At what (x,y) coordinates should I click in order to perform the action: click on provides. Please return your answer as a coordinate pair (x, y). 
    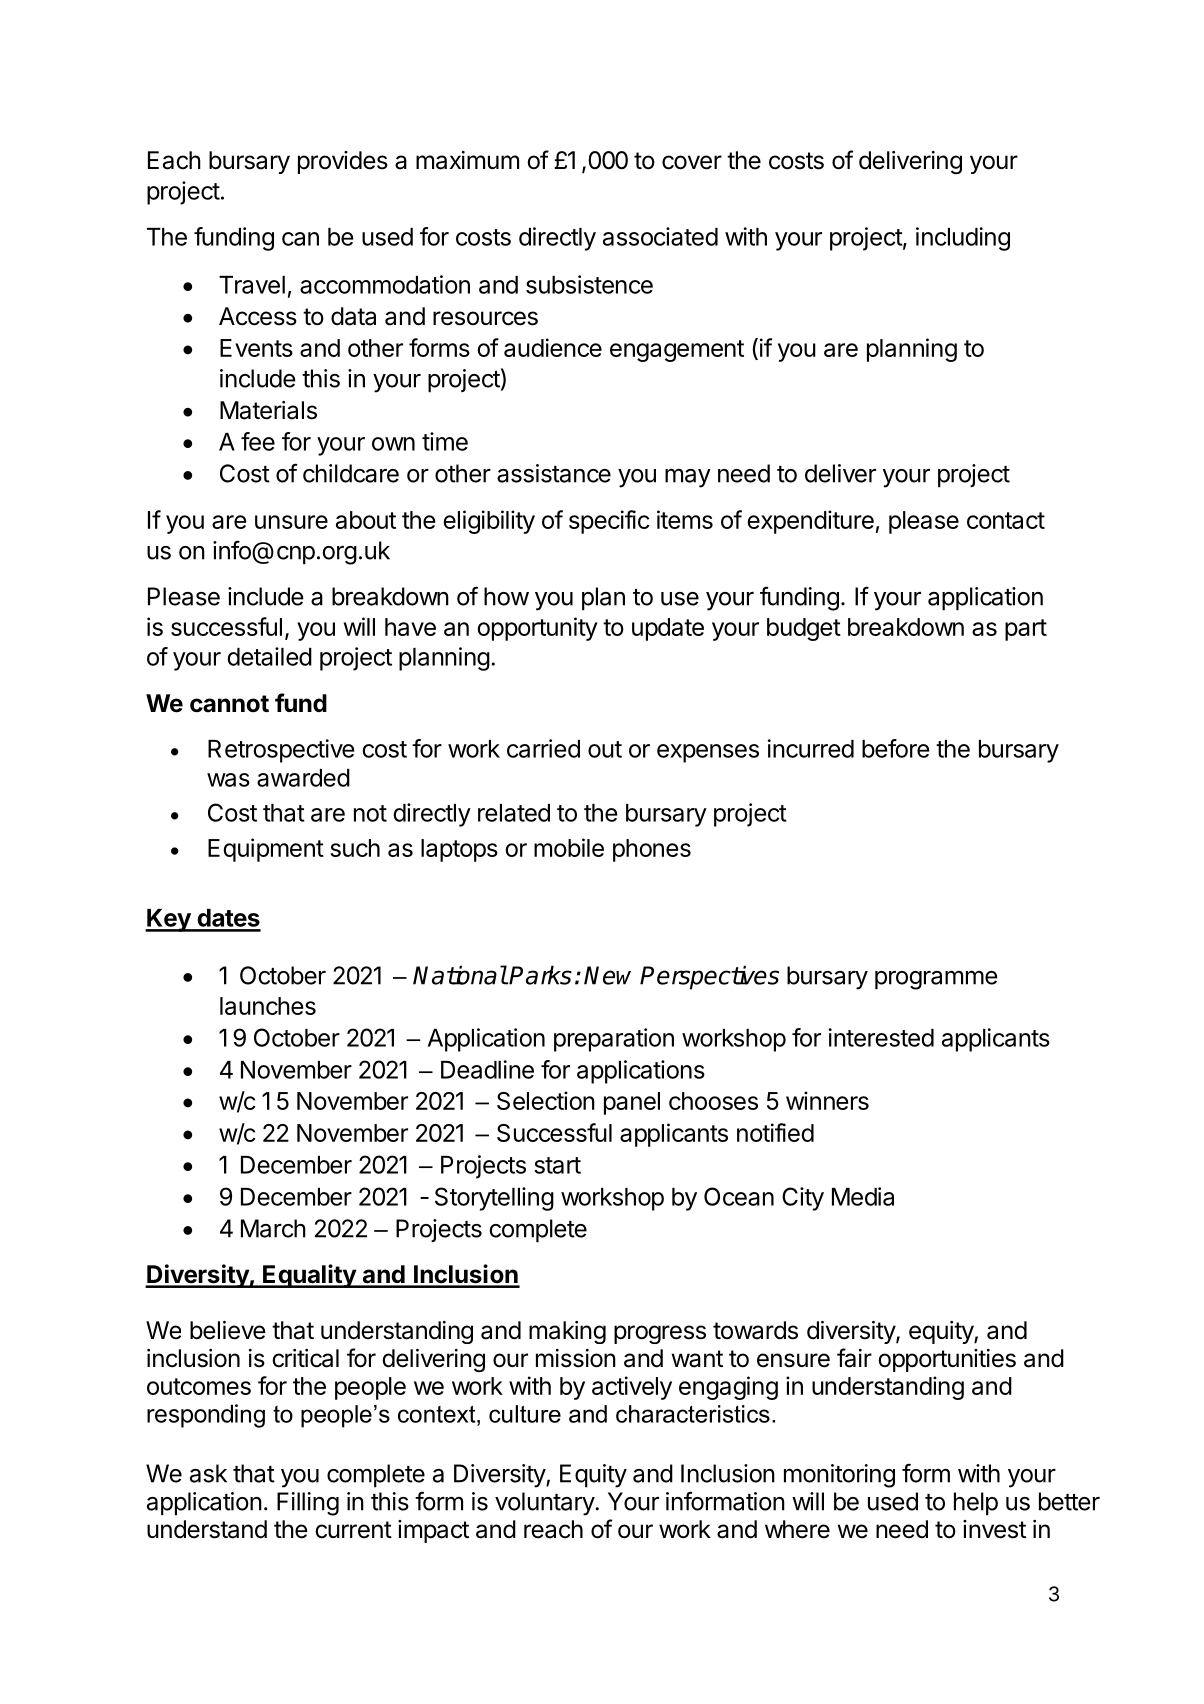
    Looking at the image, I should click on (343, 162).
